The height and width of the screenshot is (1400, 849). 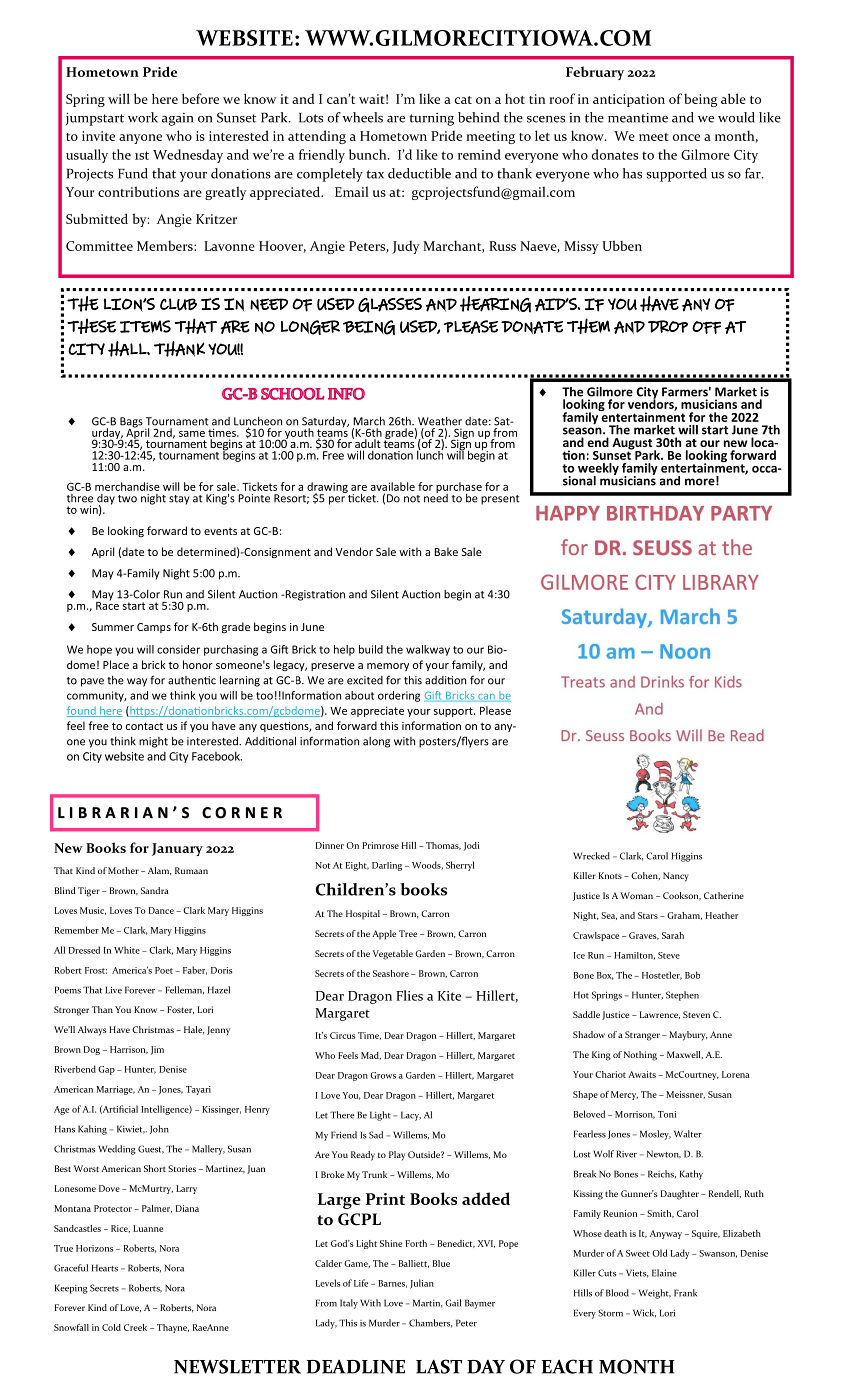 I want to click on Creek, so click(x=135, y=1327).
